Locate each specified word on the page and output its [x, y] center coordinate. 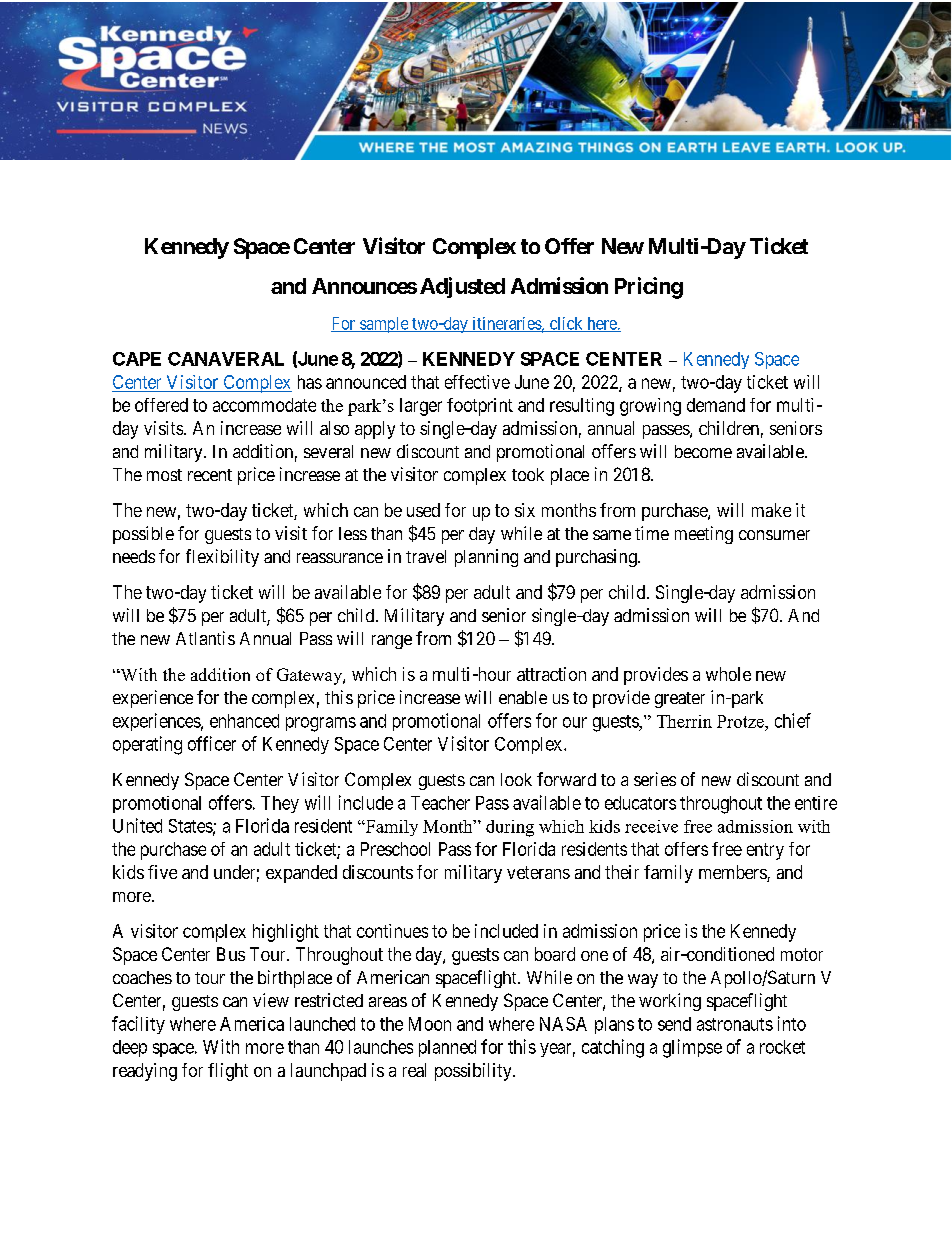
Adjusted [462, 287]
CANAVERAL [226, 359]
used [423, 510]
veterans [538, 872]
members [733, 873]
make [771, 510]
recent [210, 475]
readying [145, 1072]
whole [728, 674]
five [162, 872]
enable [523, 697]
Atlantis [205, 638]
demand [716, 405]
